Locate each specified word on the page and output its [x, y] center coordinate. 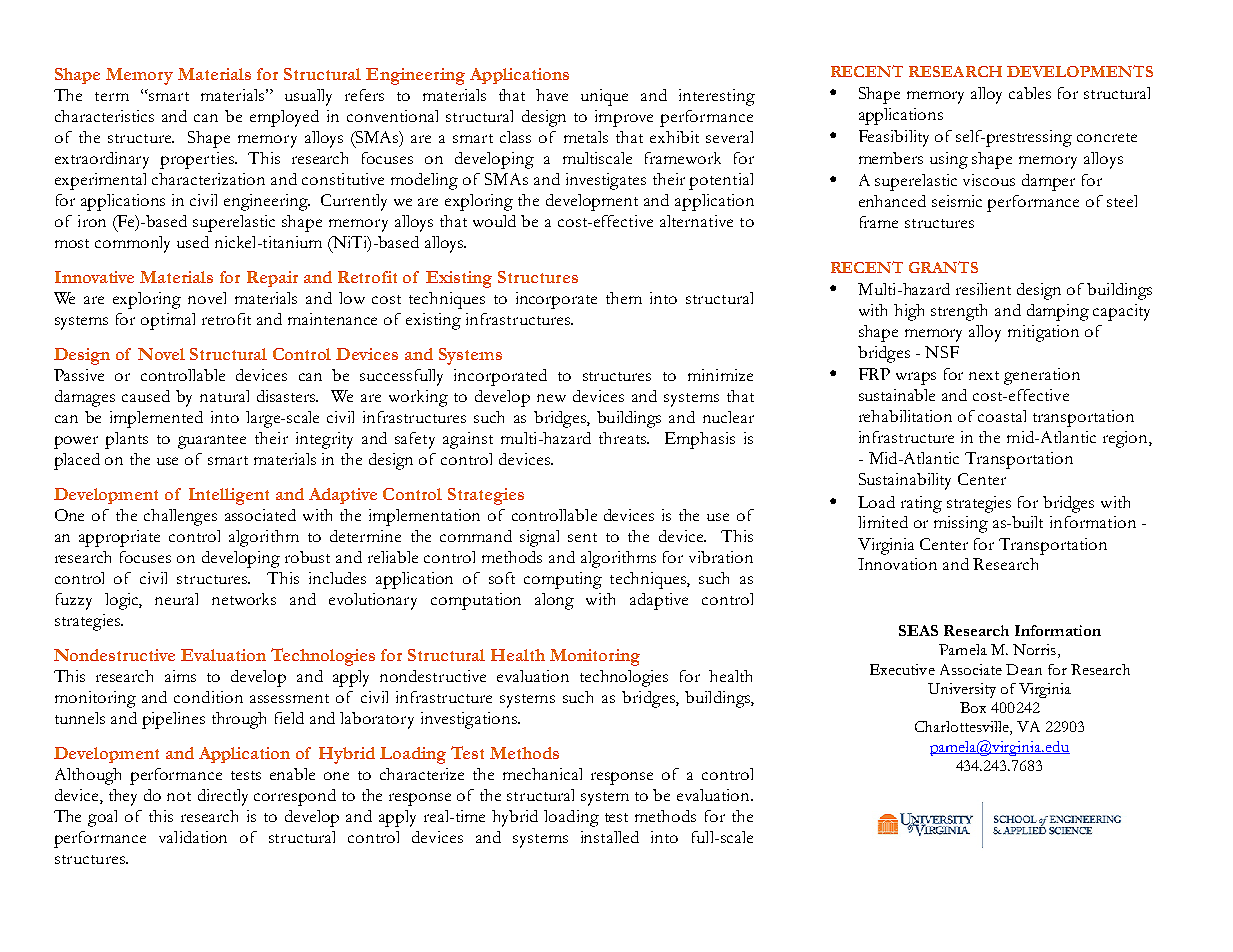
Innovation [897, 564]
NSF [942, 352]
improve [624, 118]
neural [176, 599]
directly [223, 797]
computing [563, 580]
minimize [720, 375]
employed [284, 118]
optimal [168, 321]
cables [1030, 93]
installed [610, 837]
